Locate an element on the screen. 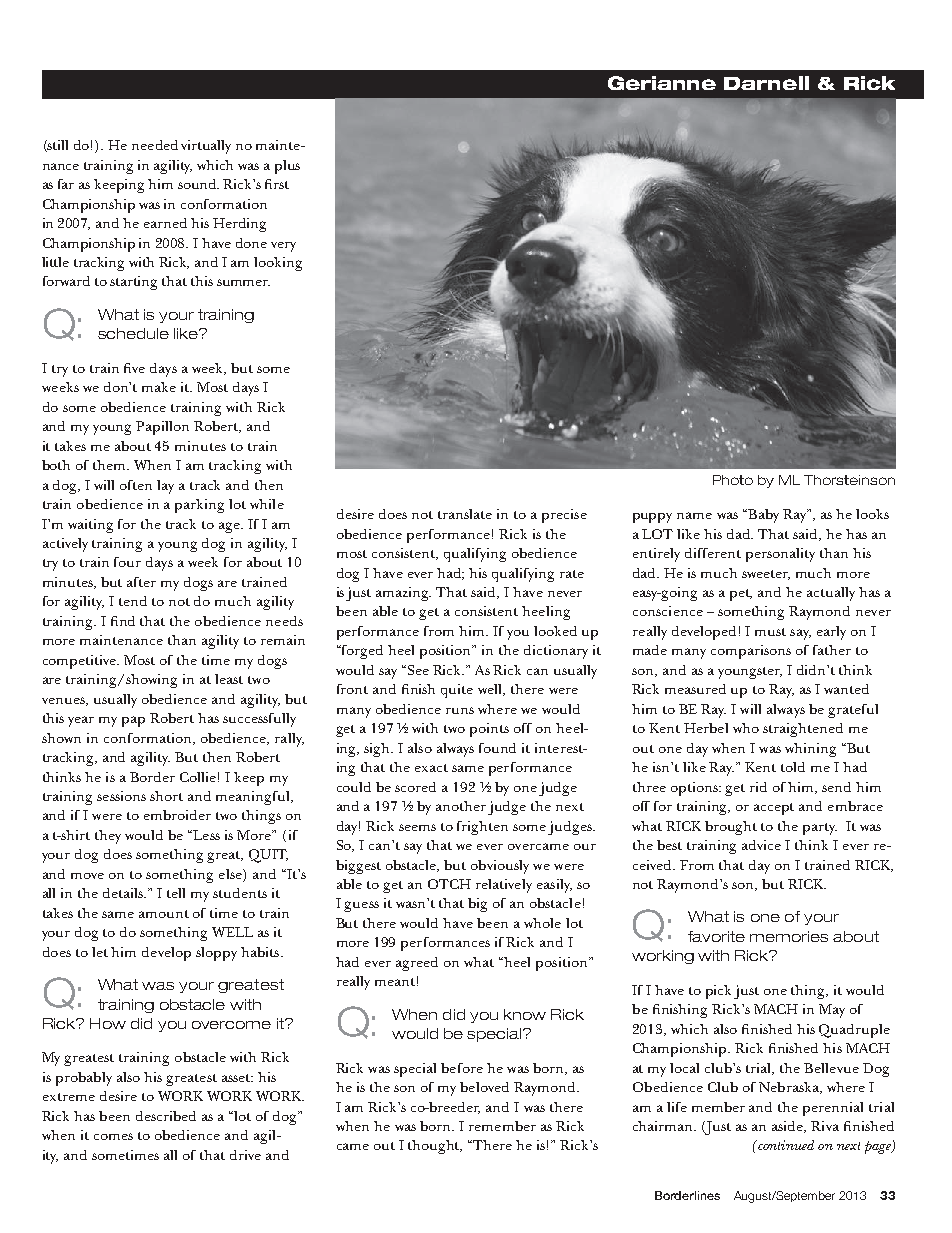  aside is located at coordinates (789, 1127).
